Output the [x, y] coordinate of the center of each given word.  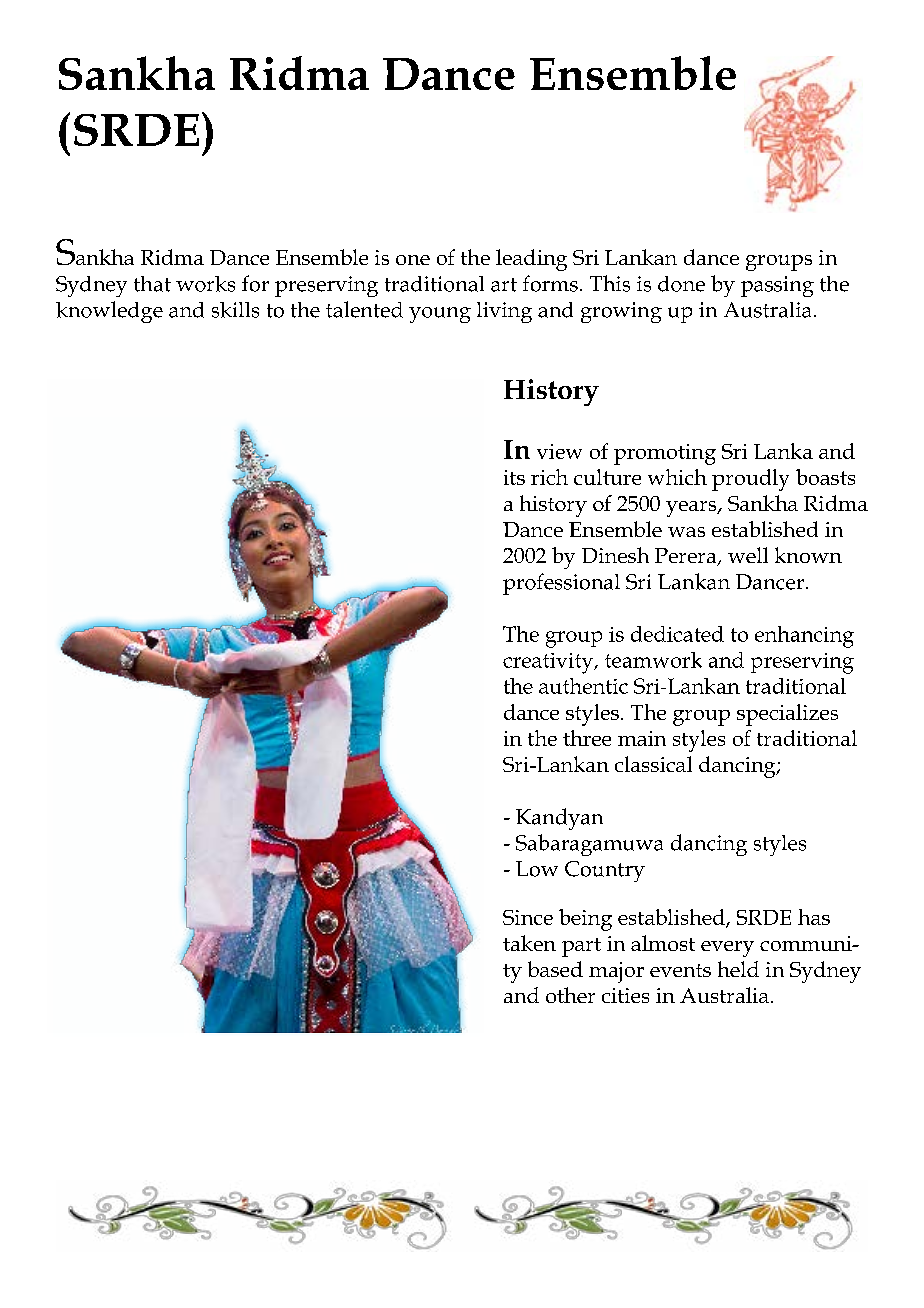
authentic [583, 686]
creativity [549, 663]
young [440, 315]
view [559, 451]
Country [605, 871]
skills [235, 310]
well [748, 555]
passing [777, 286]
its [514, 477]
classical [653, 764]
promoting [665, 454]
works [205, 284]
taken [529, 943]
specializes [787, 715]
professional [561, 584]
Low [537, 869]
